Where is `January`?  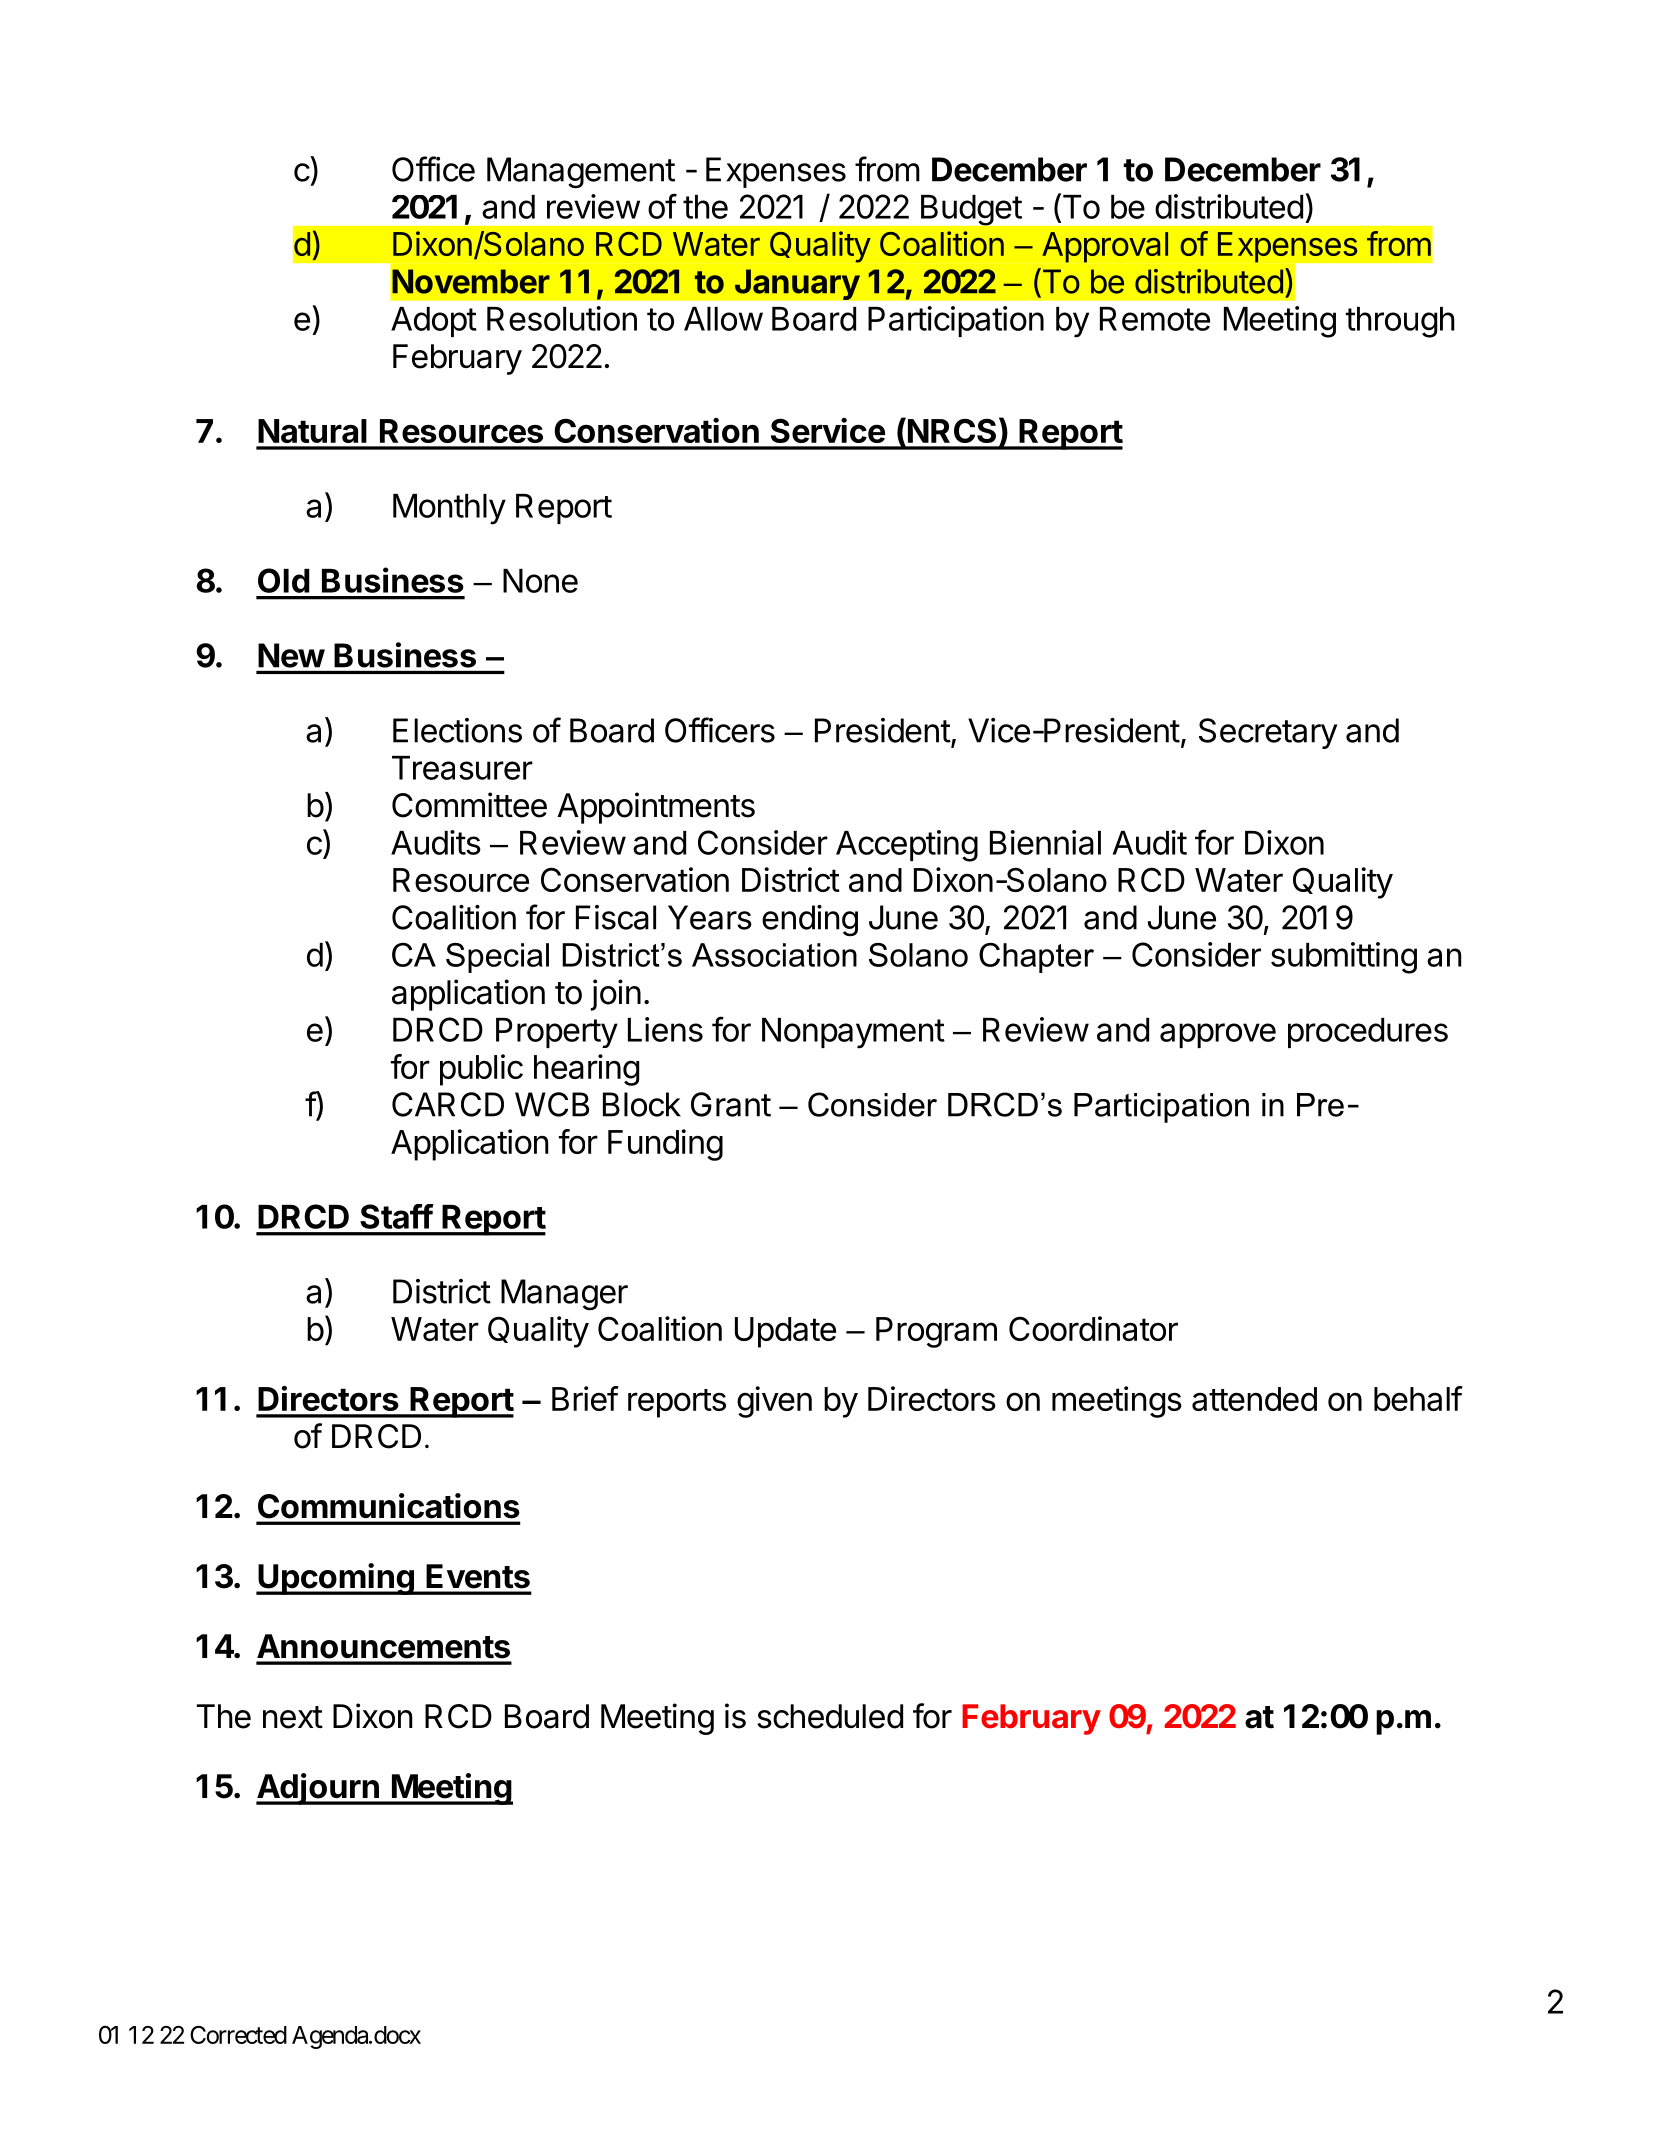
January is located at coordinates (797, 284).
